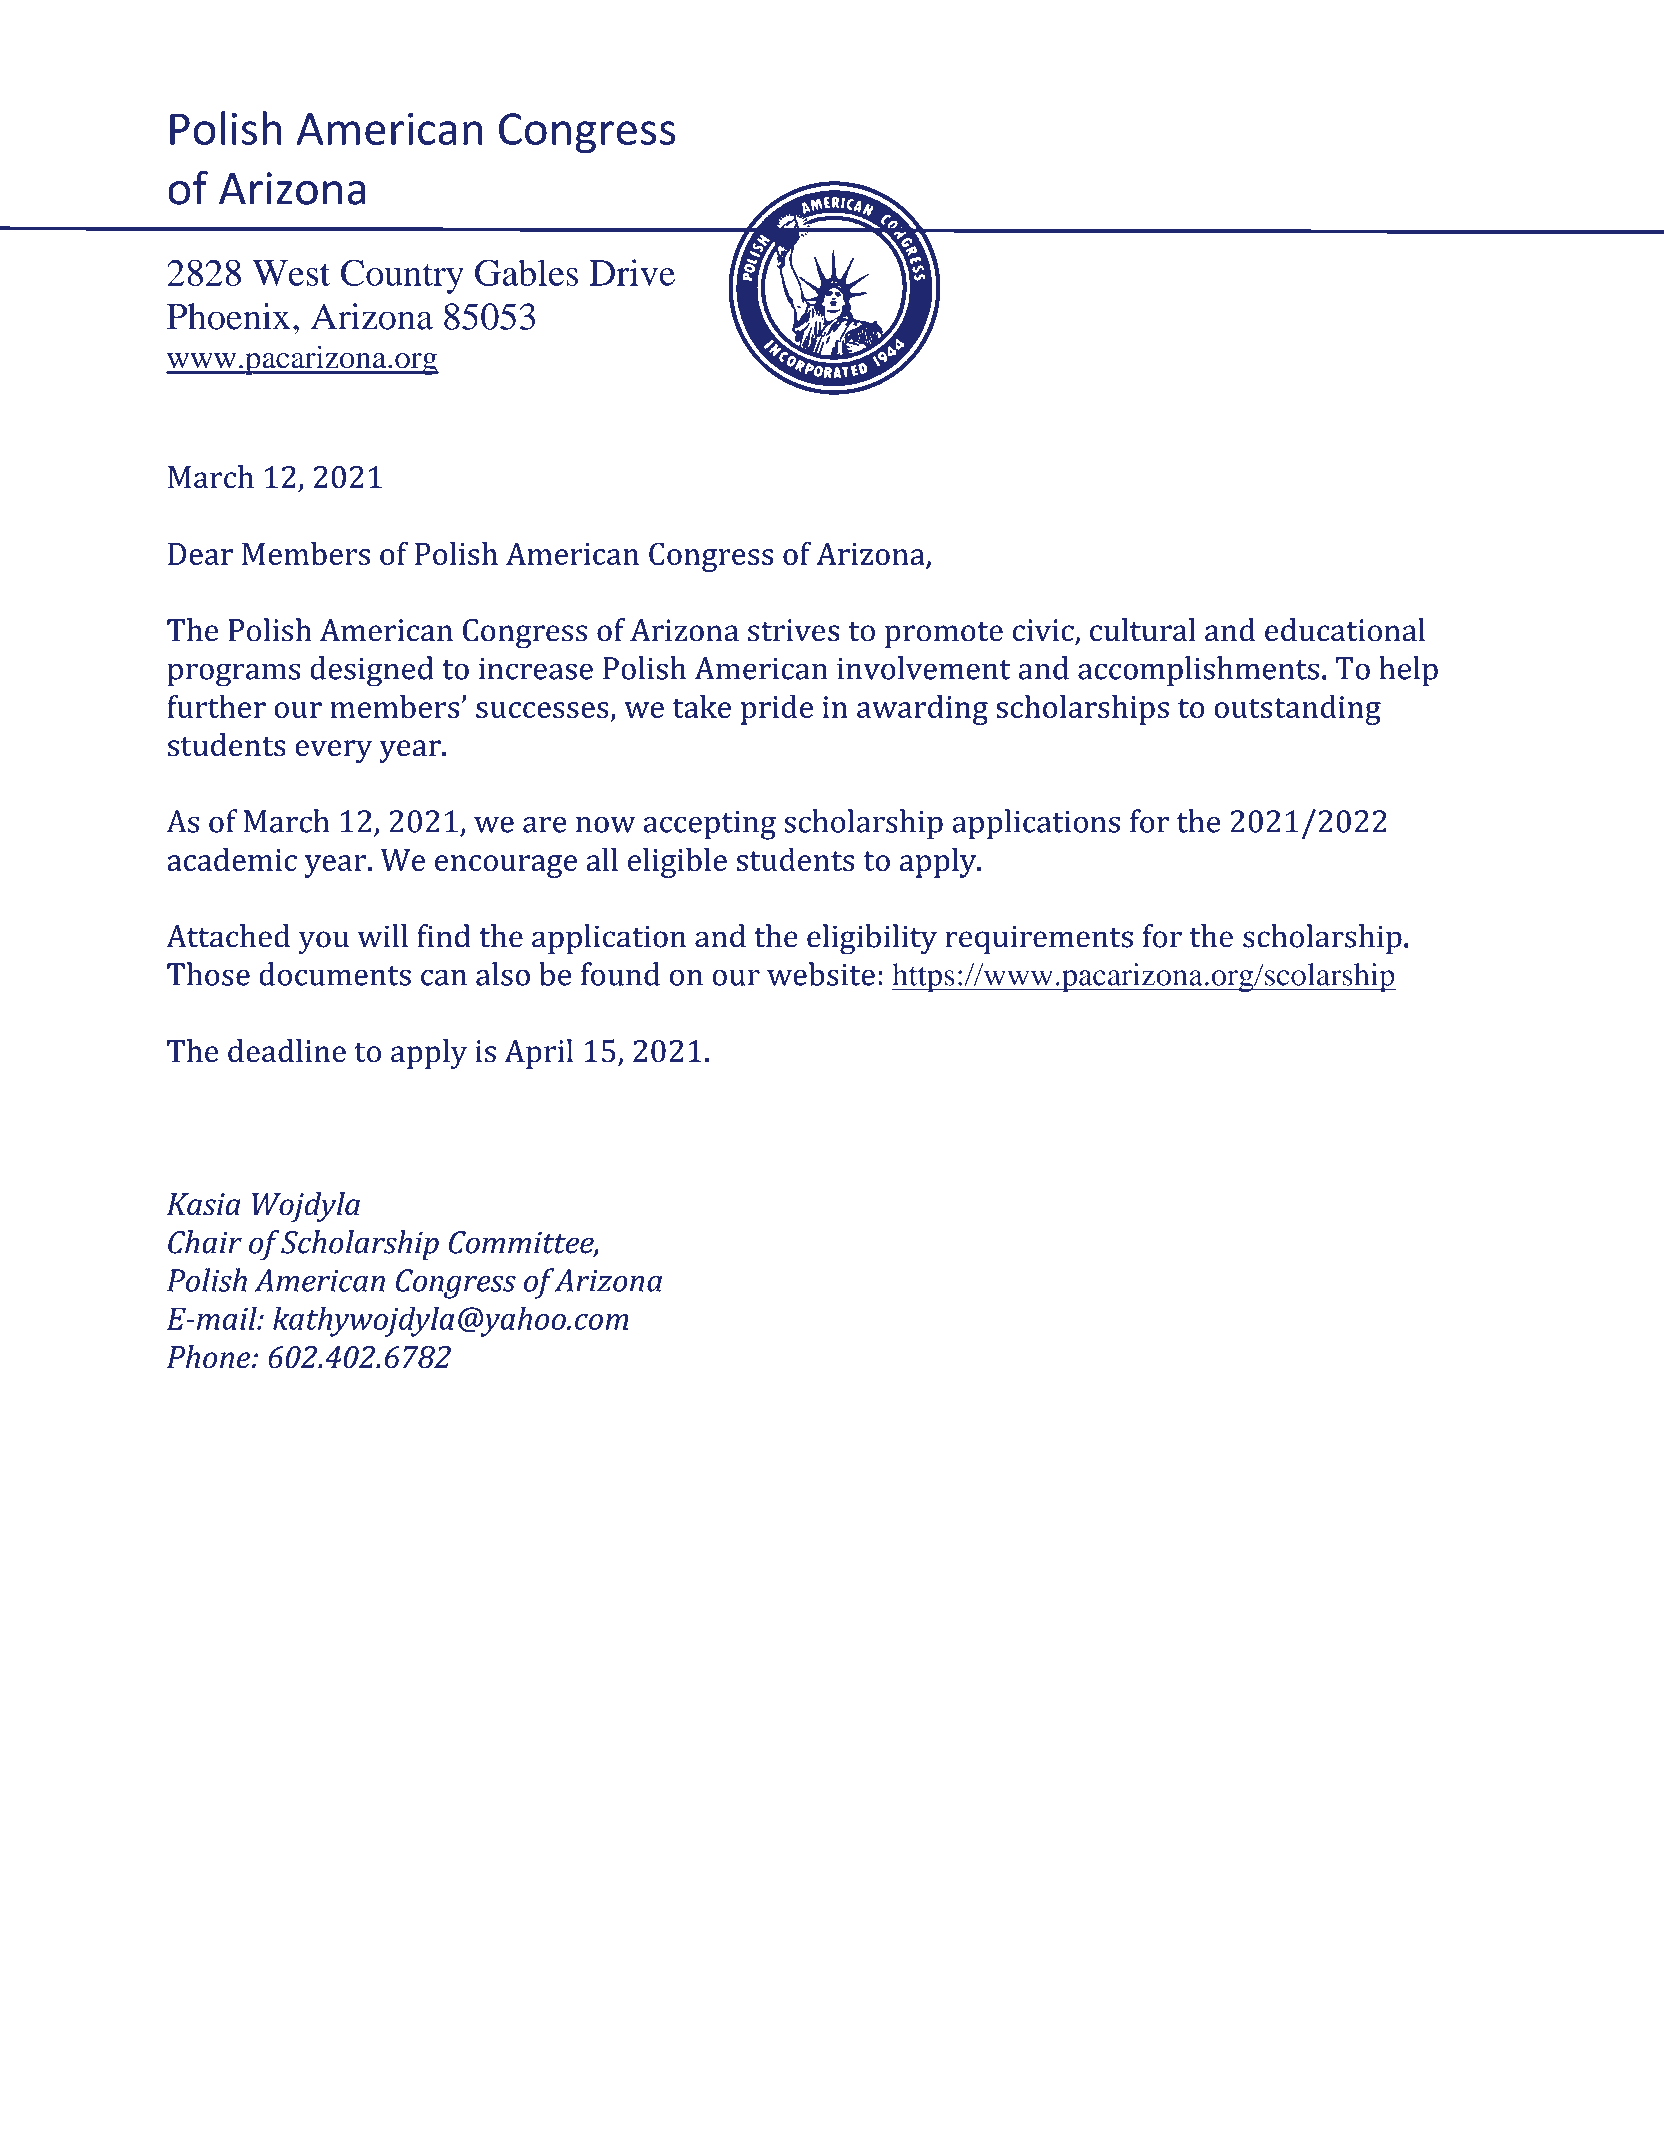 The width and height of the image is (1664, 2153). Describe the element at coordinates (287, 1051) in the image. I see `deadline` at that location.
